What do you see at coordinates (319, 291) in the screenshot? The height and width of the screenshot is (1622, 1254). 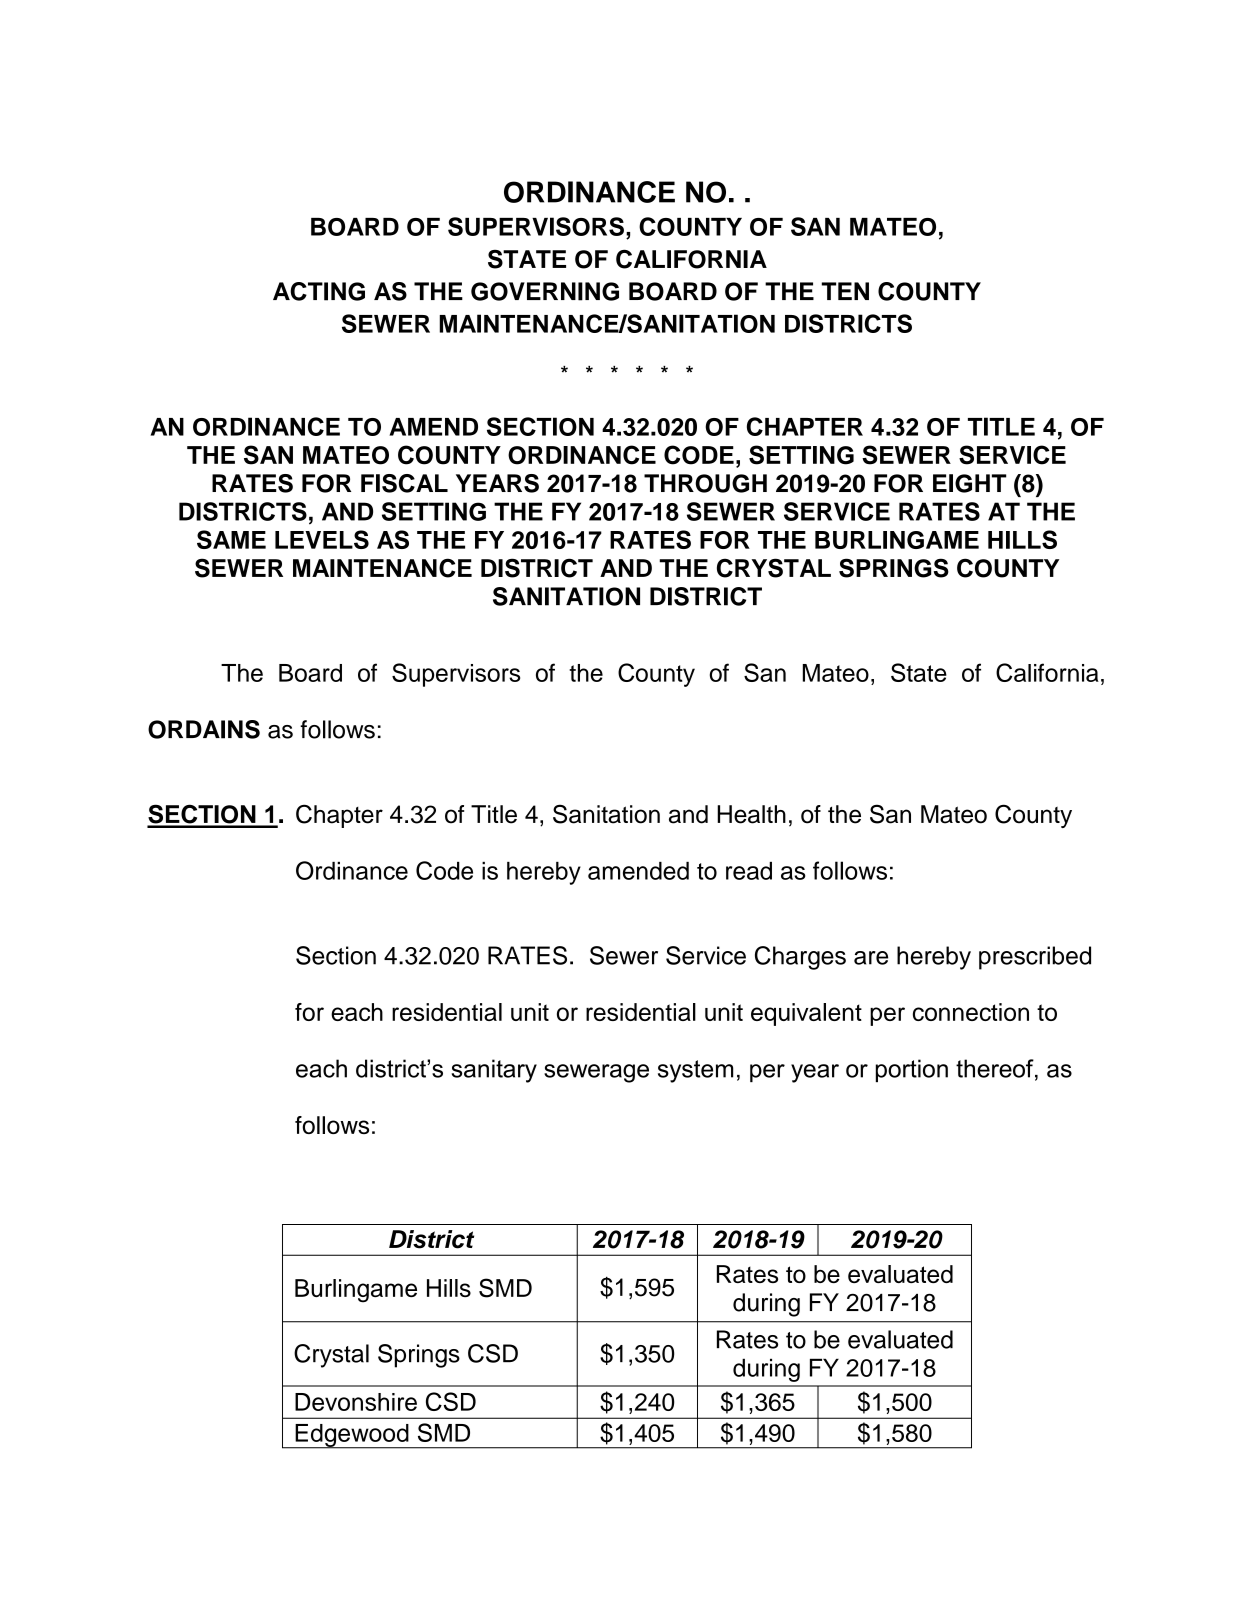 I see `ACTING` at bounding box center [319, 291].
